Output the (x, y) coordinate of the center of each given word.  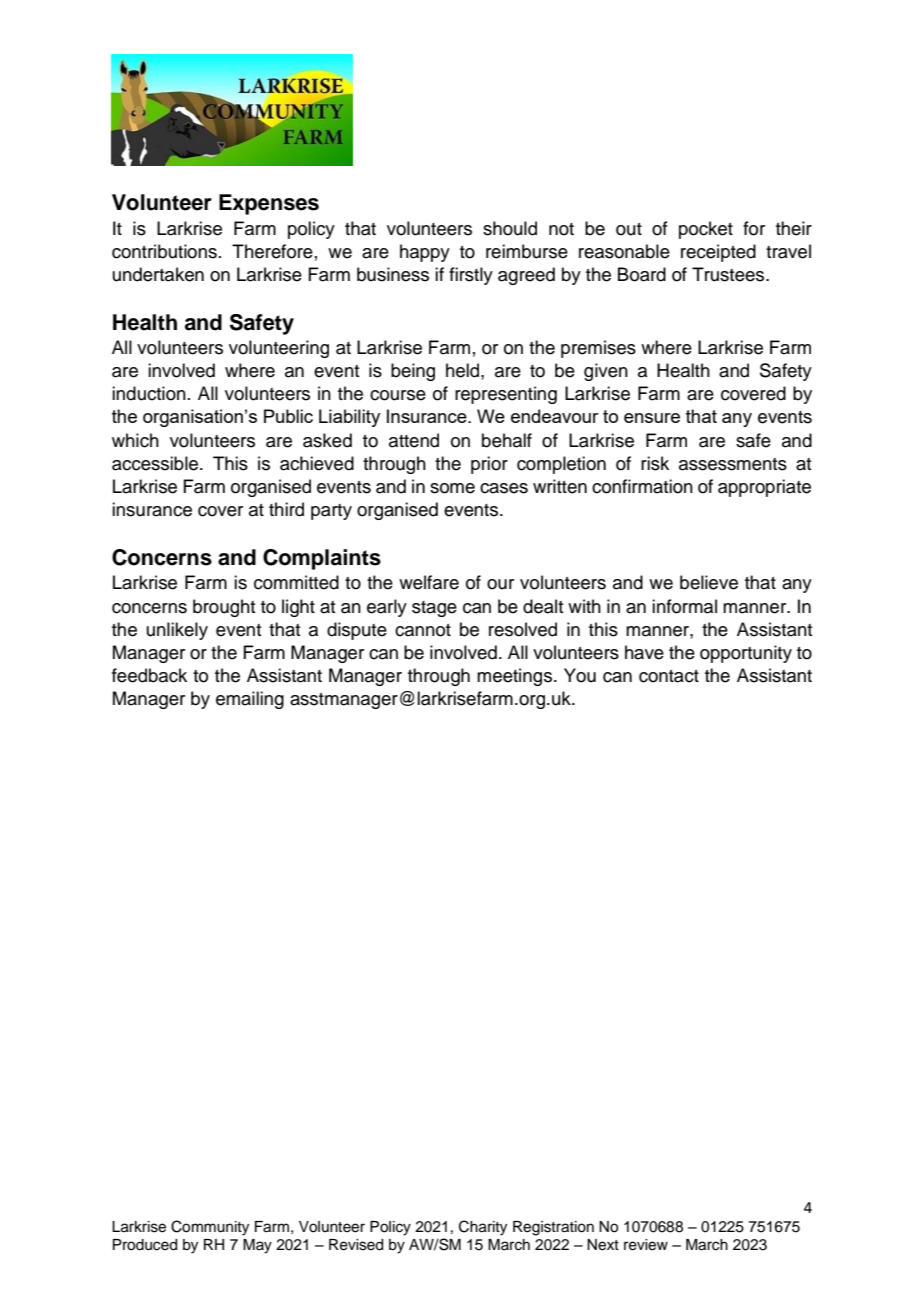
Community (210, 1228)
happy (425, 253)
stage (434, 609)
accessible (156, 463)
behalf (507, 440)
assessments (733, 464)
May (257, 1246)
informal (684, 606)
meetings (516, 677)
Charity (483, 1228)
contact (669, 676)
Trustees (729, 274)
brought (224, 608)
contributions (164, 251)
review (646, 1245)
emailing (250, 700)
